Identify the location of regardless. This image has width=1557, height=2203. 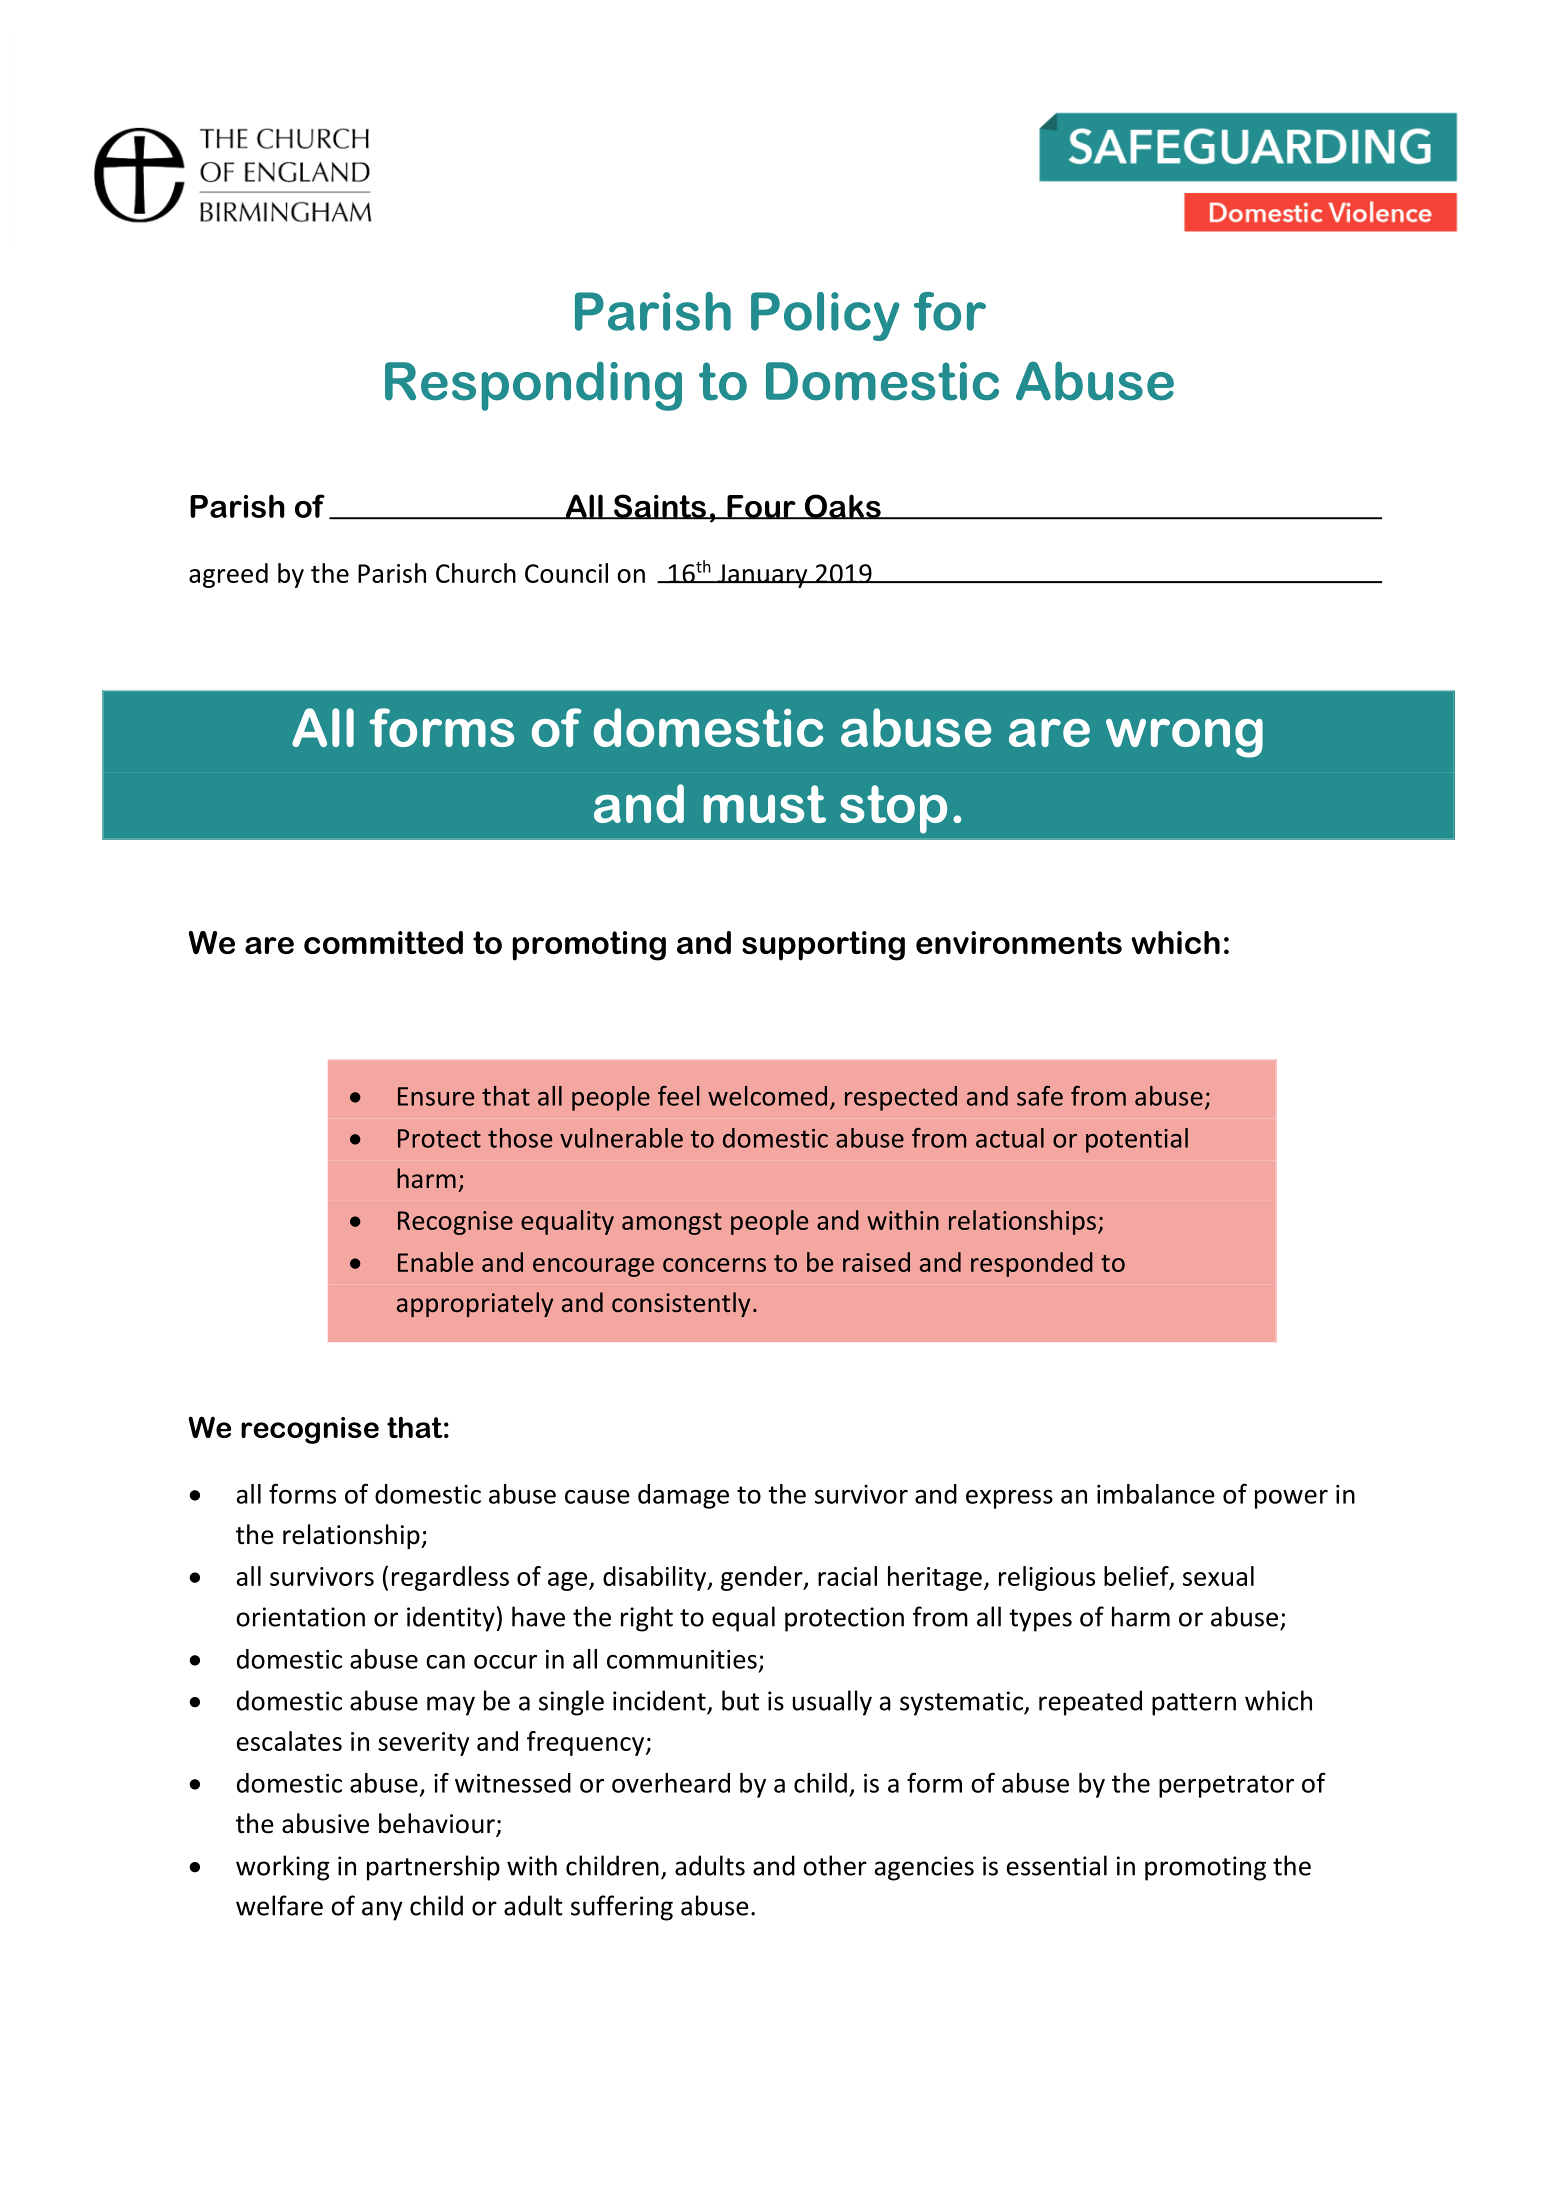
(450, 1578).
